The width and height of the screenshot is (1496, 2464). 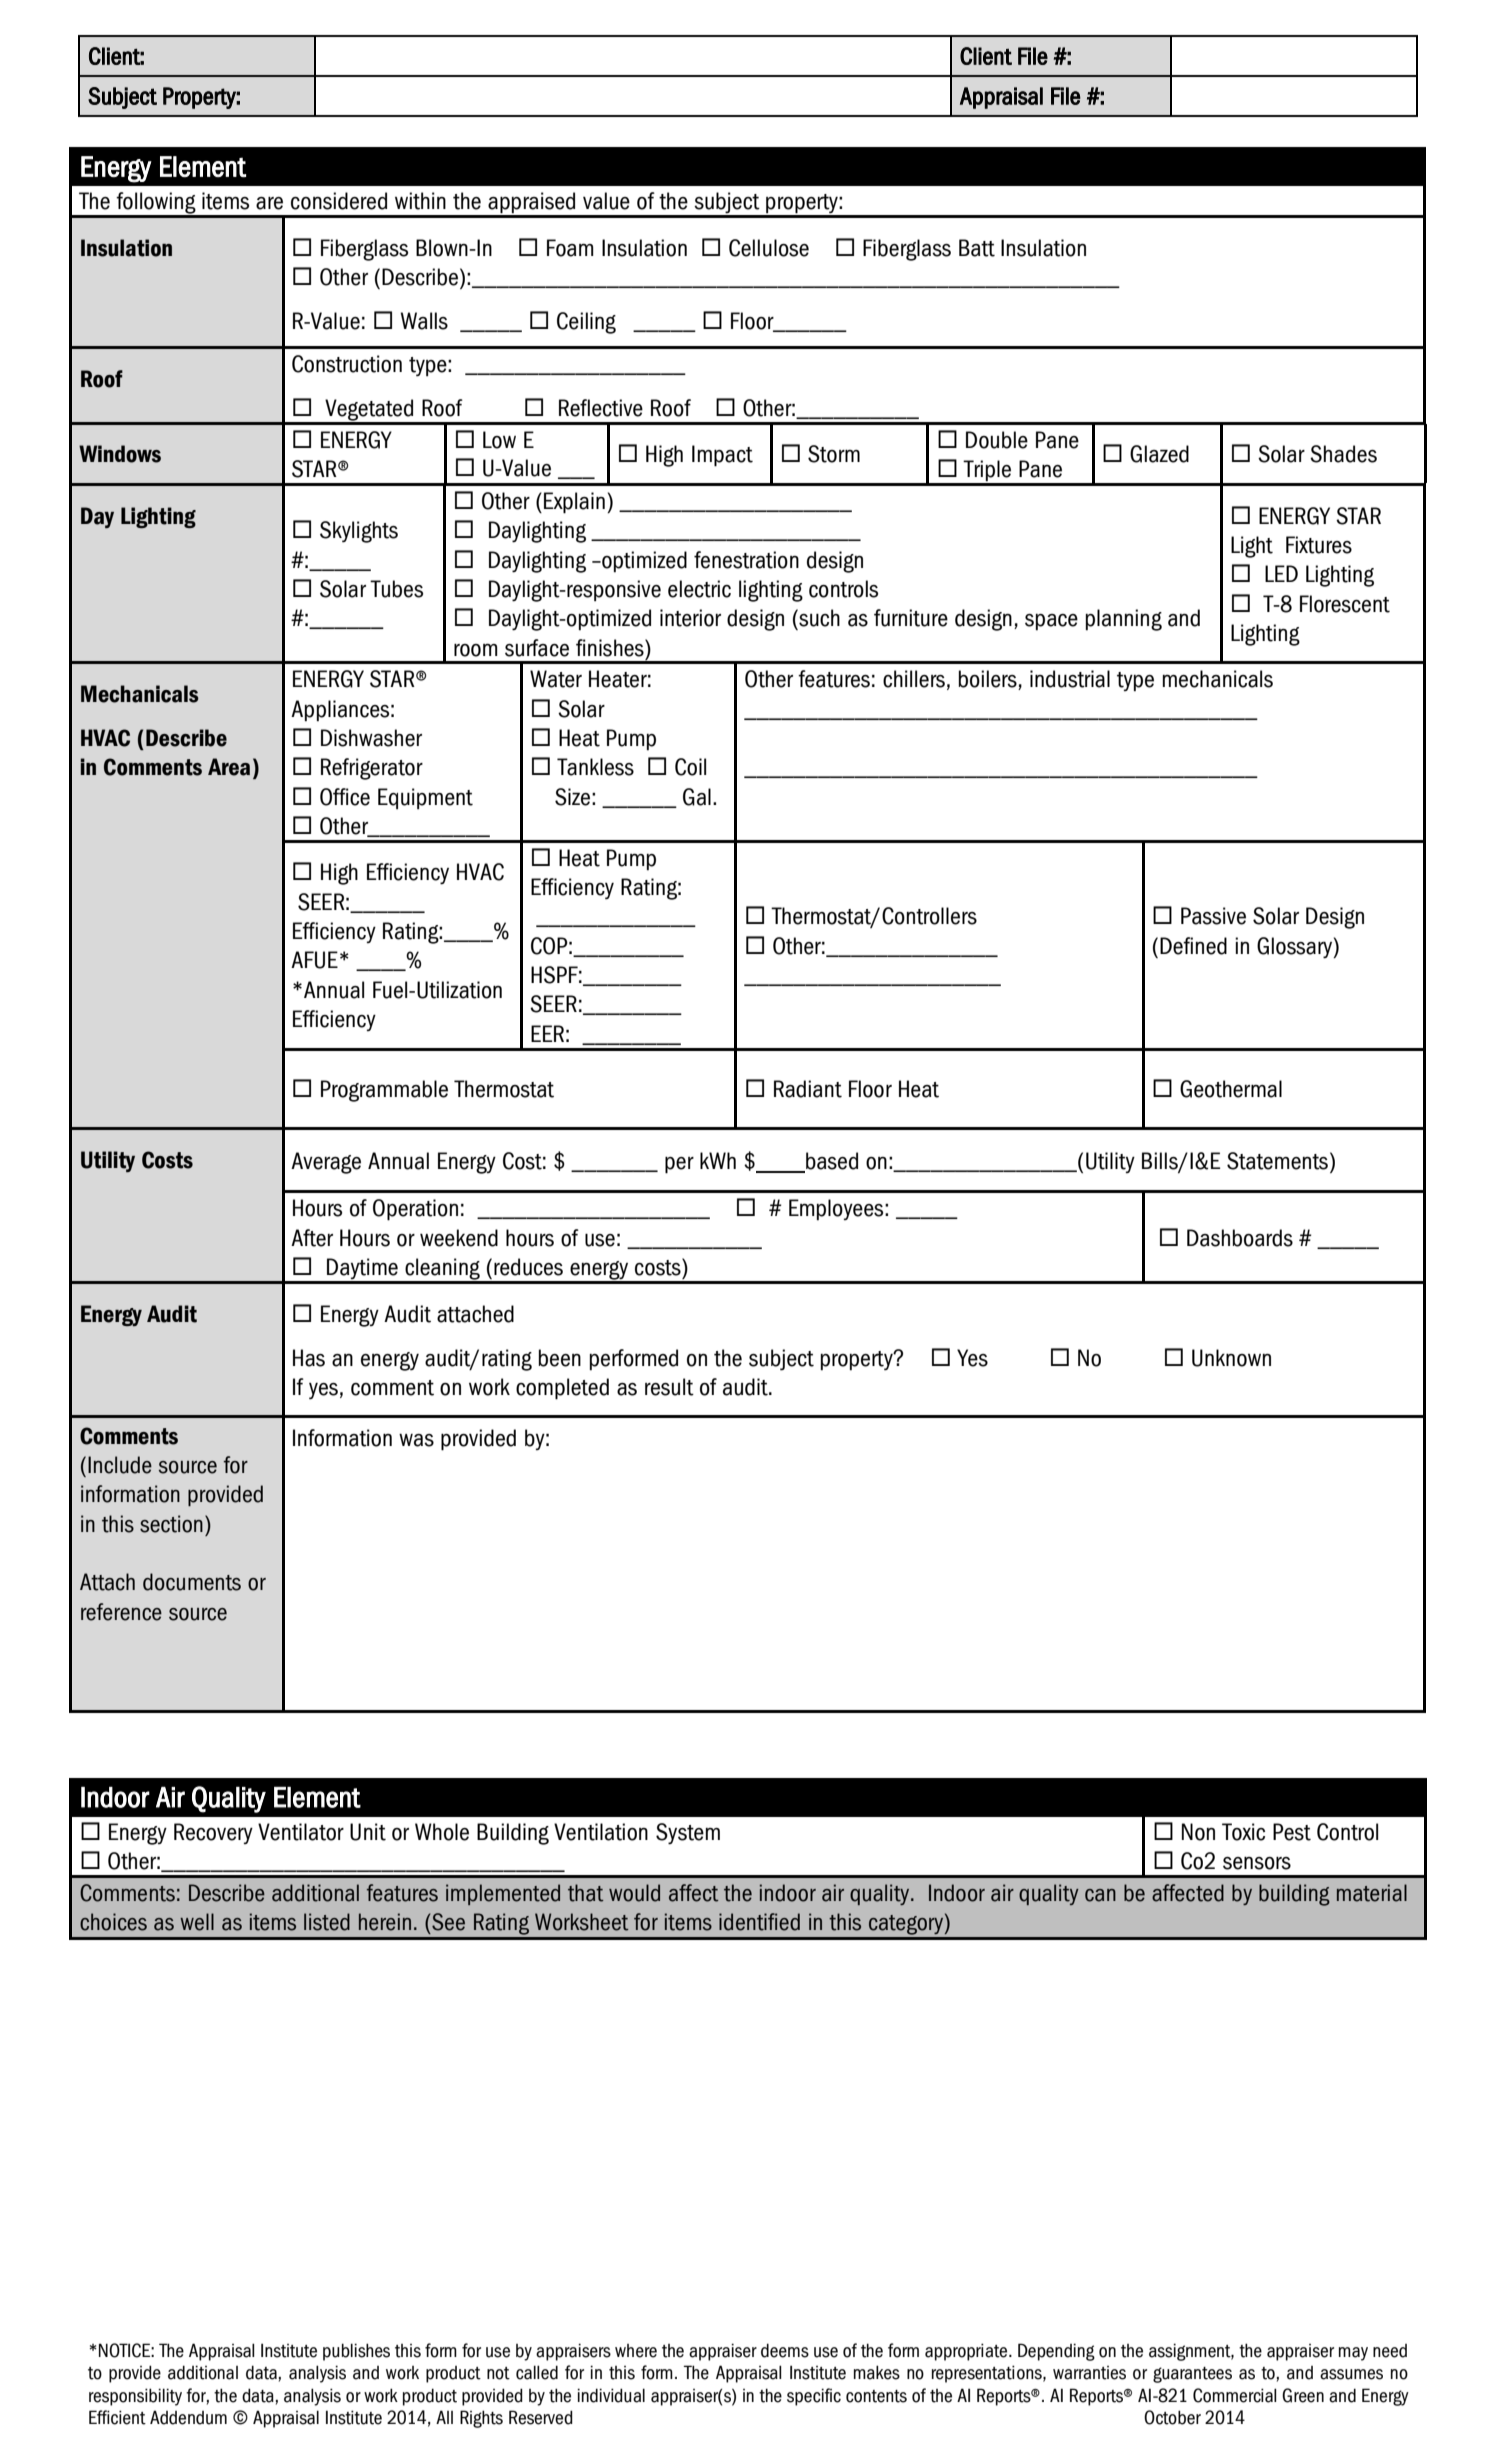 What do you see at coordinates (1231, 1358) in the screenshot?
I see `Unknown` at bounding box center [1231, 1358].
